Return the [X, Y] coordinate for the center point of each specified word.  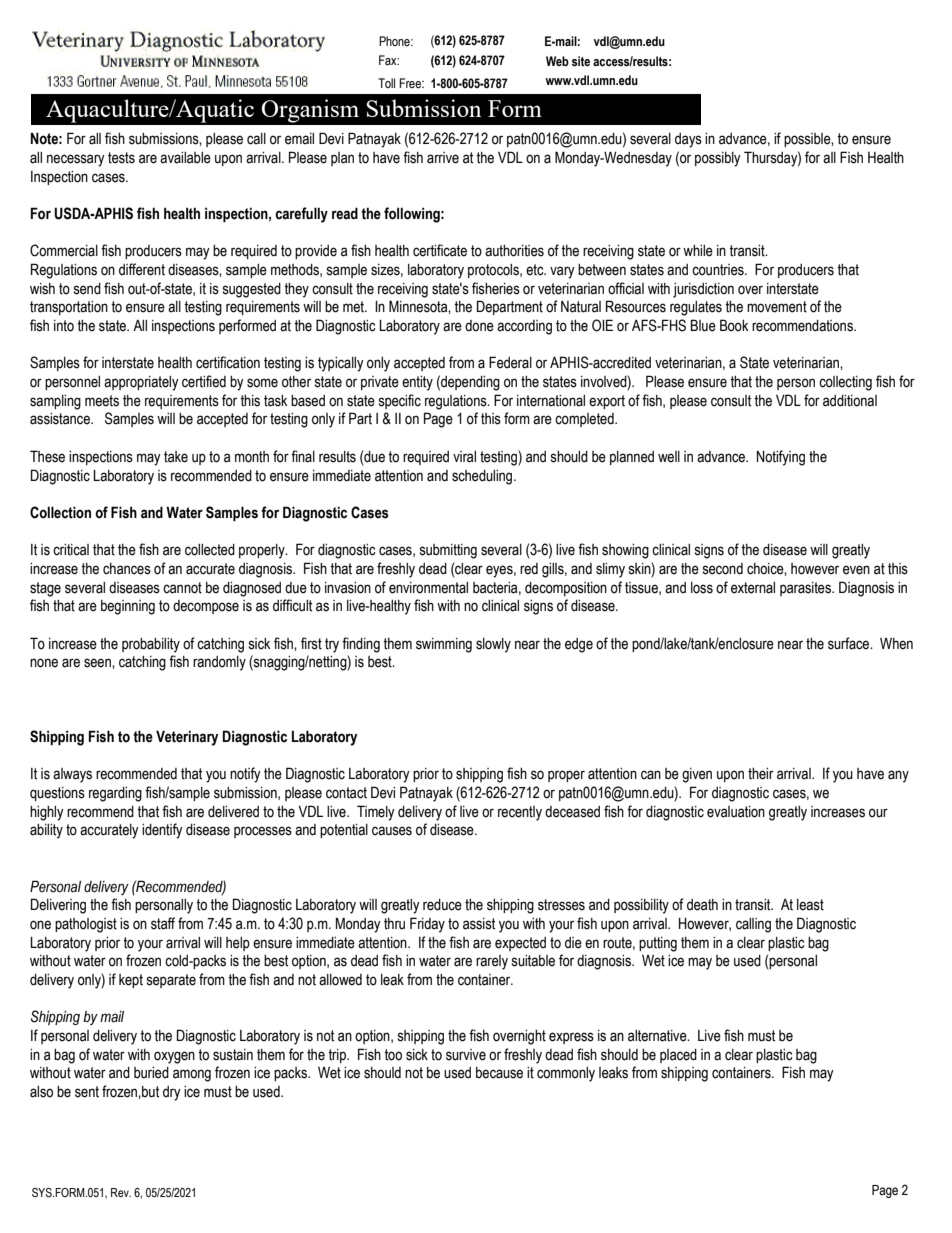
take [176, 457]
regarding [115, 794]
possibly [718, 159]
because [499, 1073]
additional [850, 401]
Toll [386, 83]
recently [520, 813]
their [761, 774]
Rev [121, 1192]
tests [121, 158]
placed [678, 1056]
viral [464, 457]
